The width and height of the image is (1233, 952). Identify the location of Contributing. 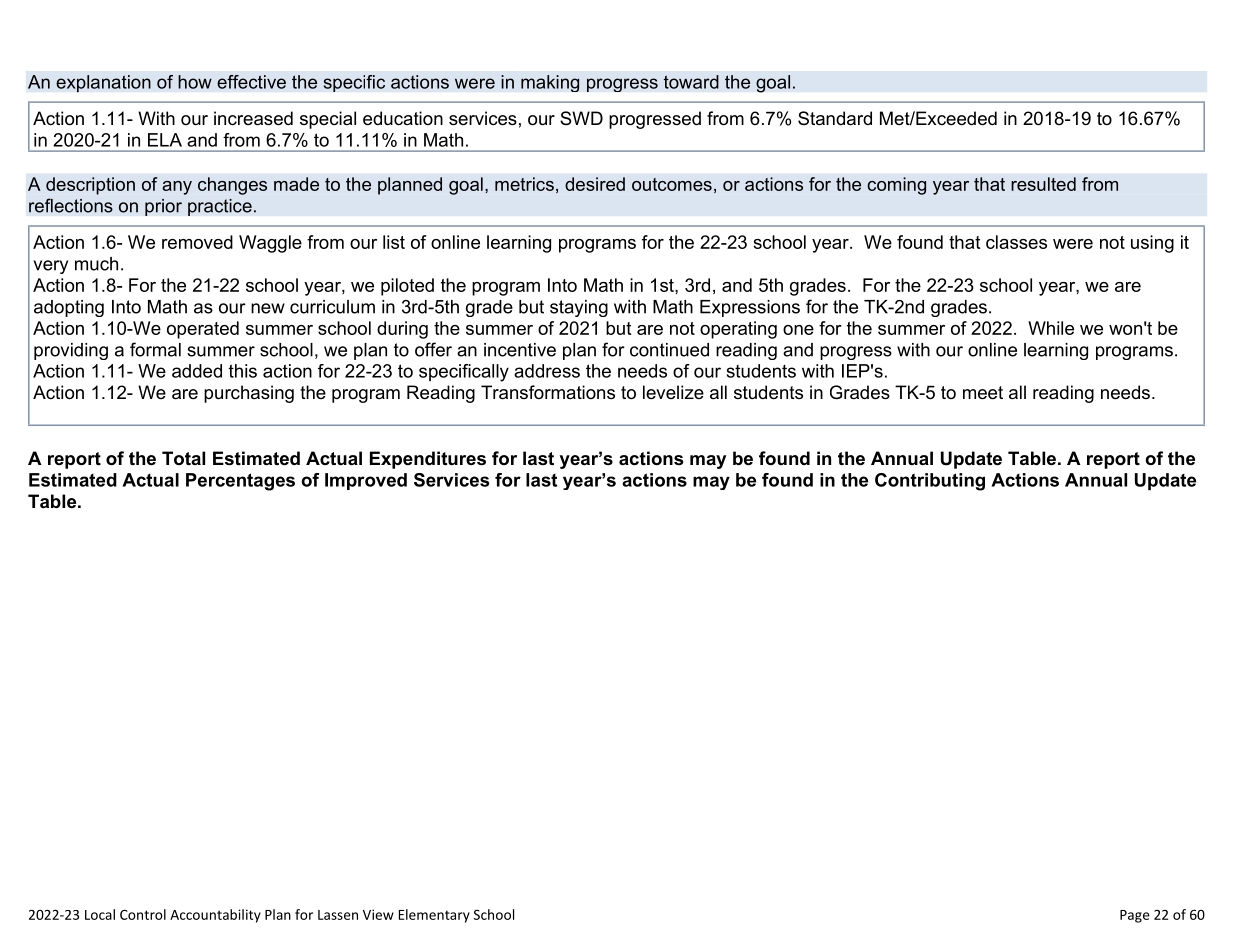
(930, 482).
